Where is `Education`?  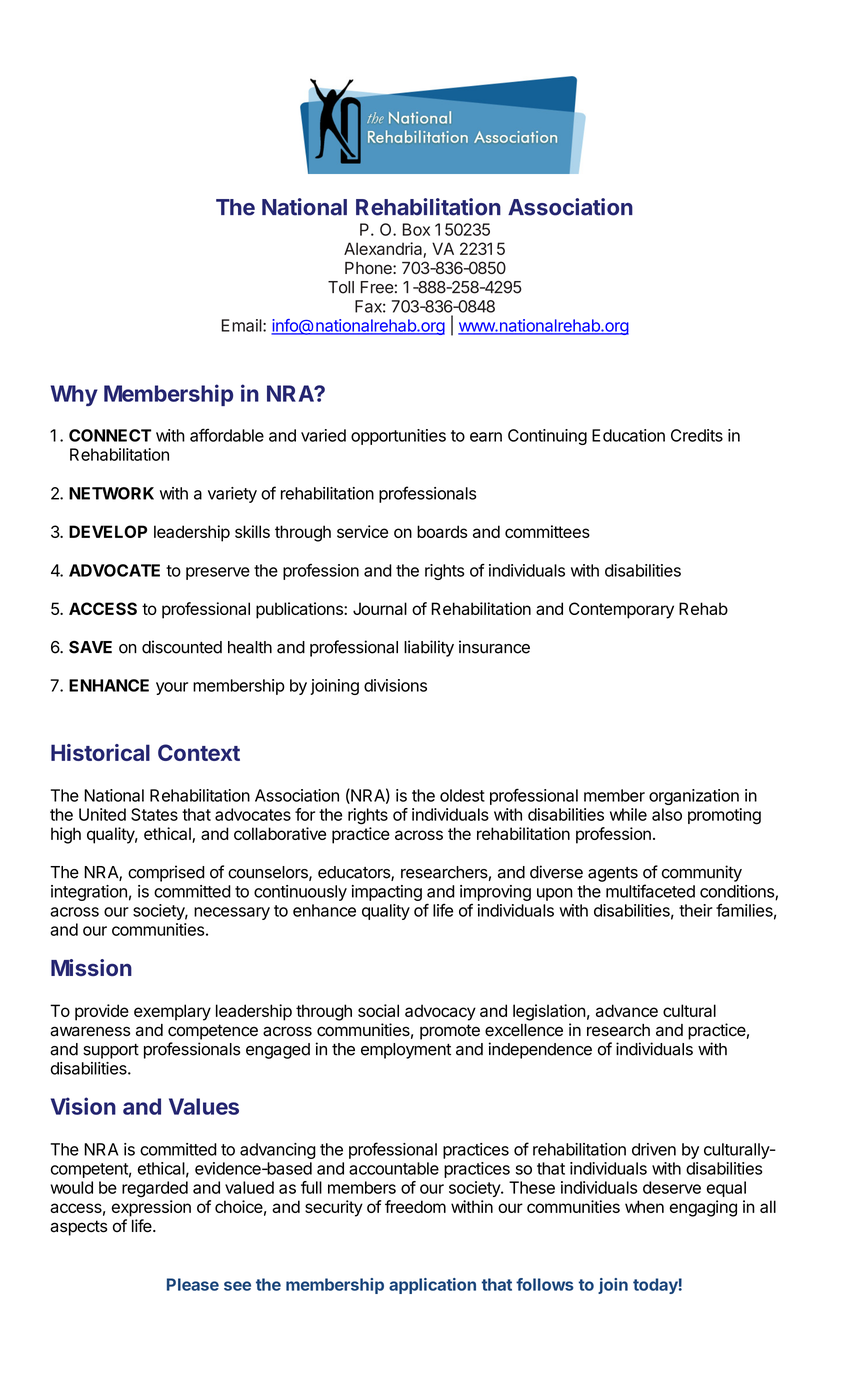
Education is located at coordinates (628, 435).
